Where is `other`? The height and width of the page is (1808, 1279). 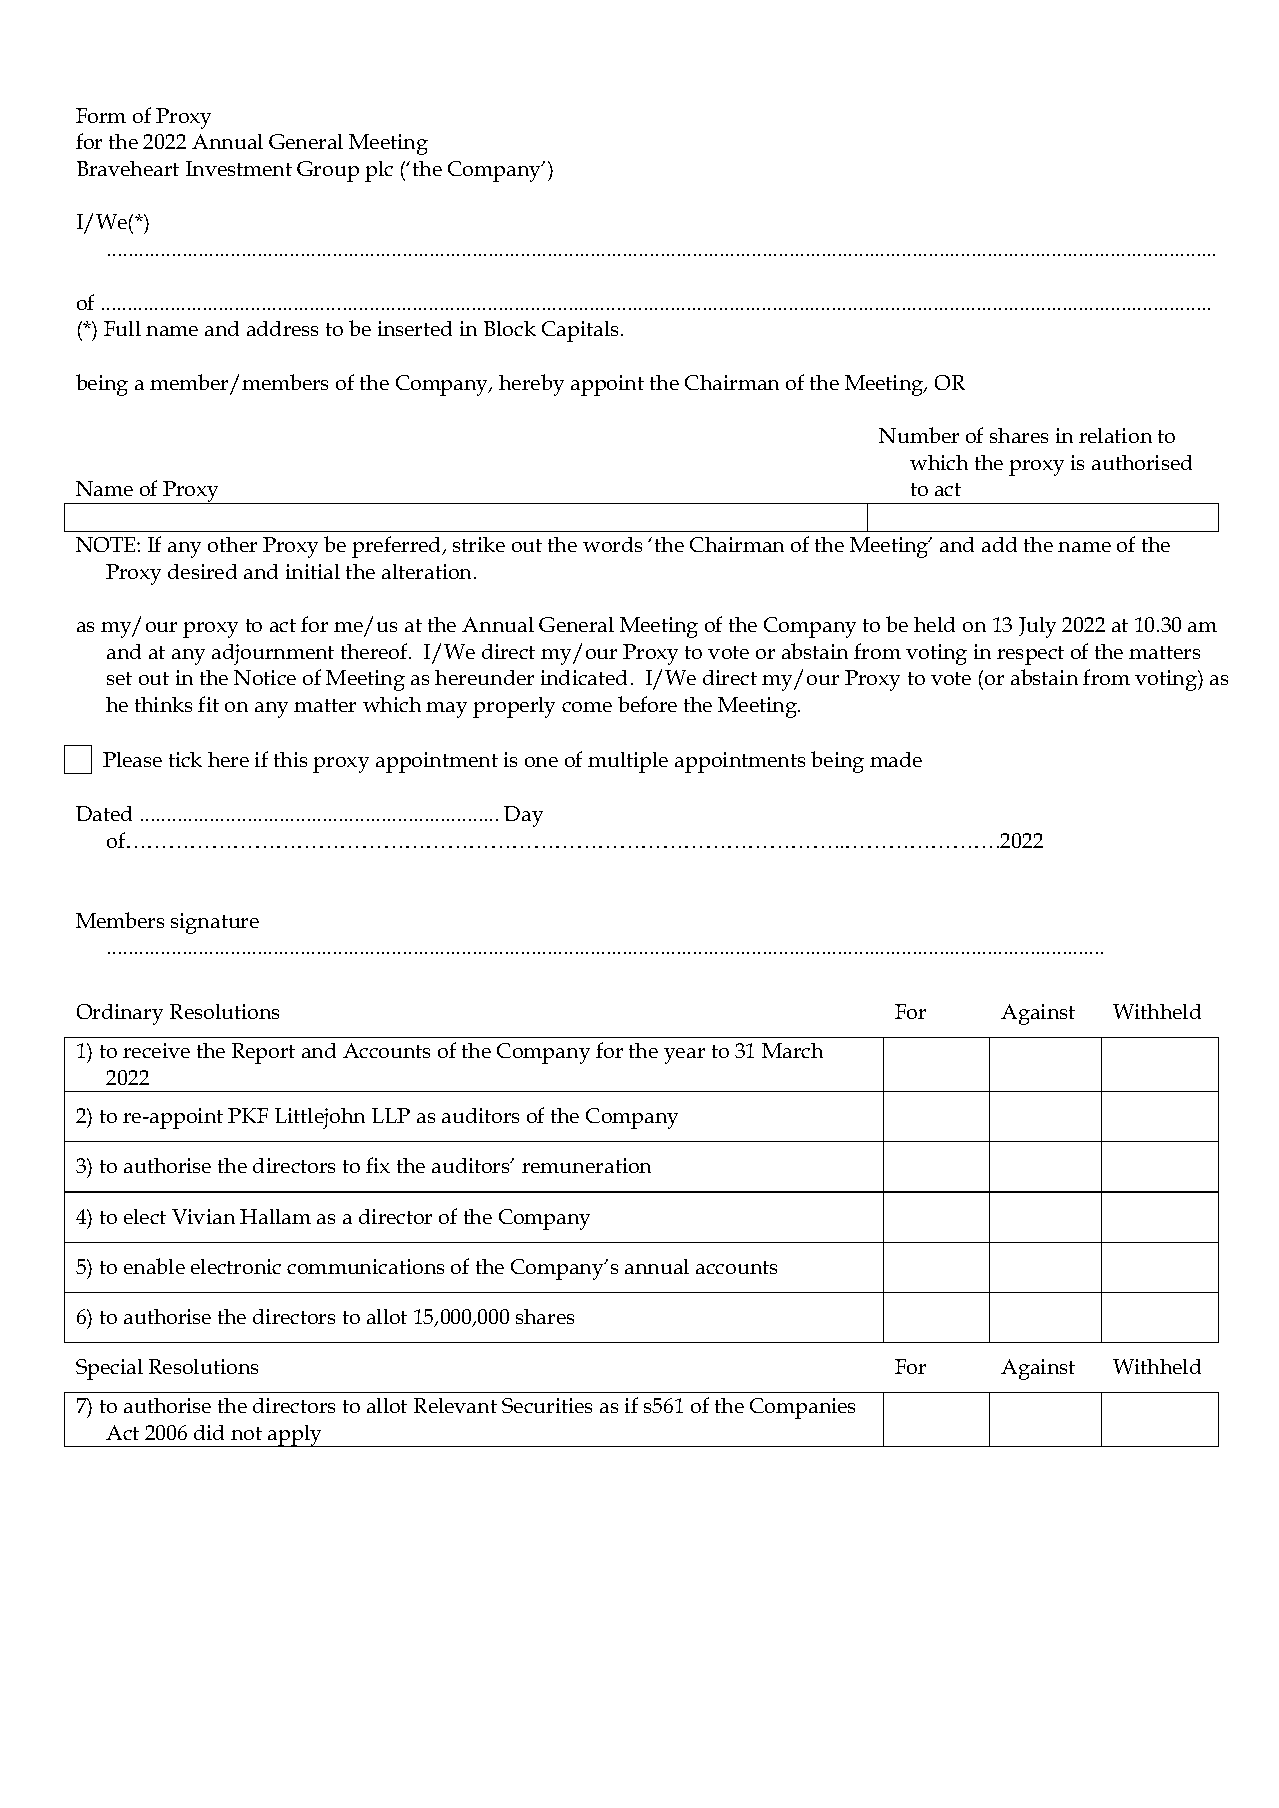
other is located at coordinates (232, 544).
